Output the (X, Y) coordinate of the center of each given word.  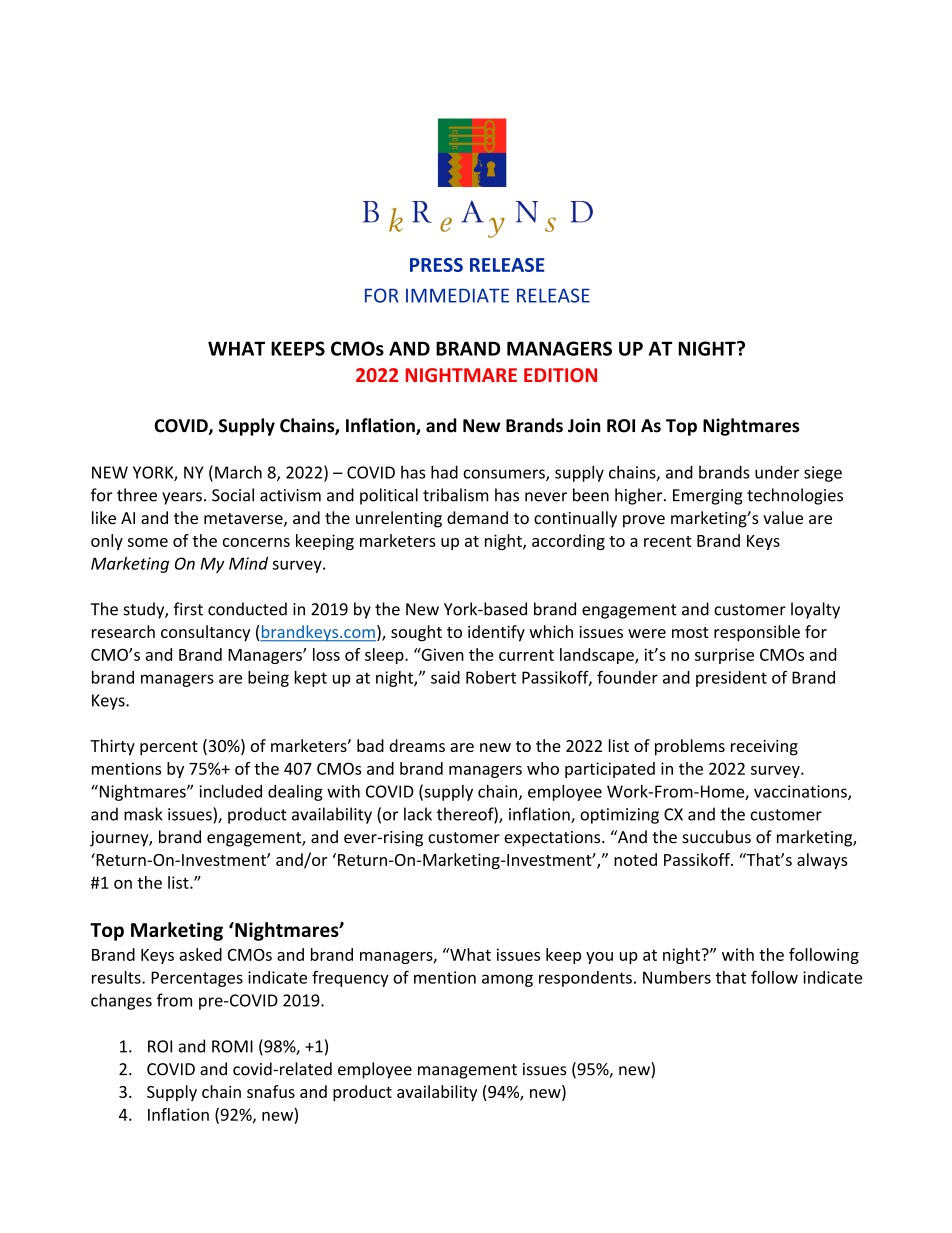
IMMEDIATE (457, 295)
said (445, 677)
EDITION (560, 375)
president (731, 679)
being (268, 679)
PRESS (436, 265)
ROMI (232, 1046)
